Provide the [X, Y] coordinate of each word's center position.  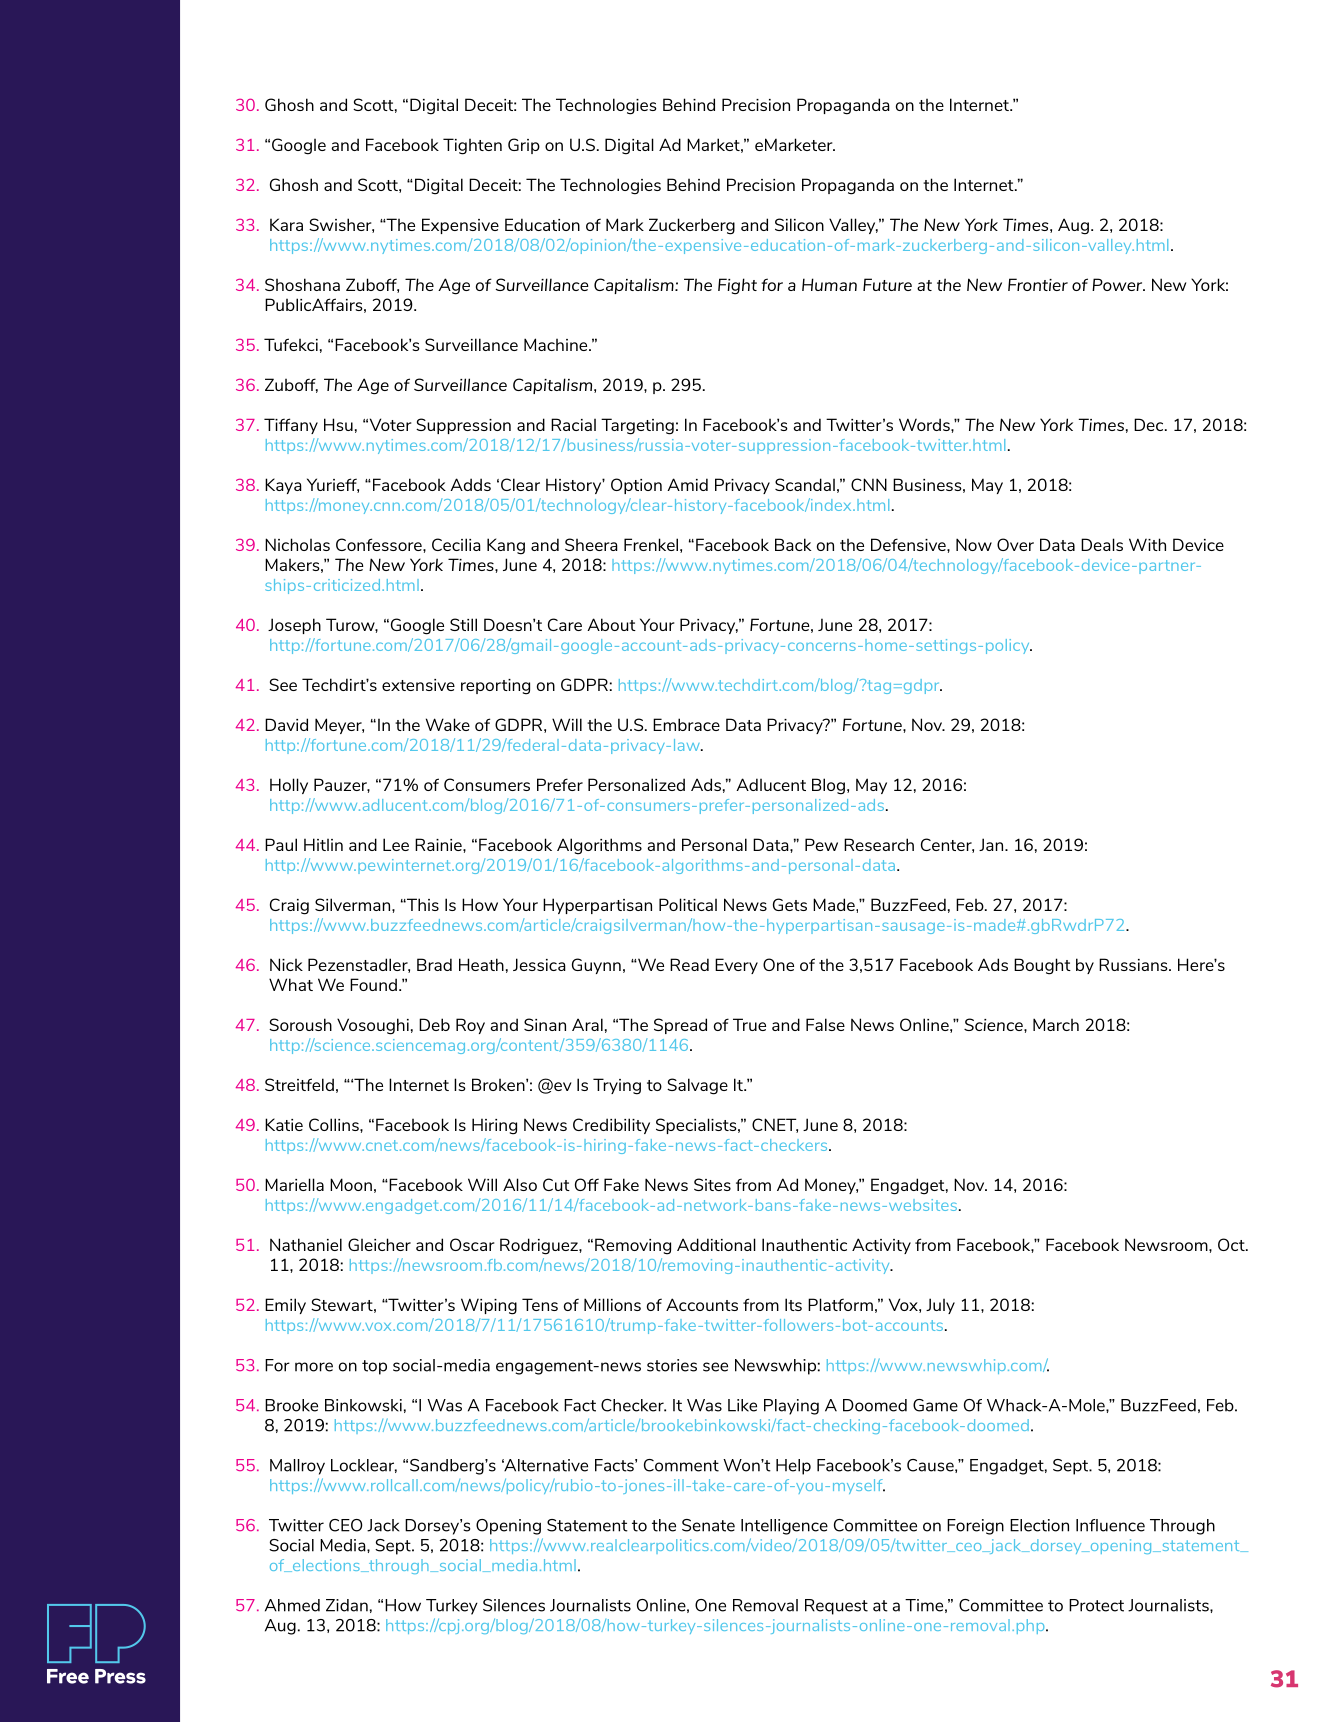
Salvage [697, 1086]
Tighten [472, 146]
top [374, 1367]
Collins [335, 1124]
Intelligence [784, 1527]
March [1056, 1024]
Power [1118, 284]
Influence [1110, 1525]
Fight [737, 286]
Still [463, 624]
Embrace [686, 724]
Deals [1102, 544]
